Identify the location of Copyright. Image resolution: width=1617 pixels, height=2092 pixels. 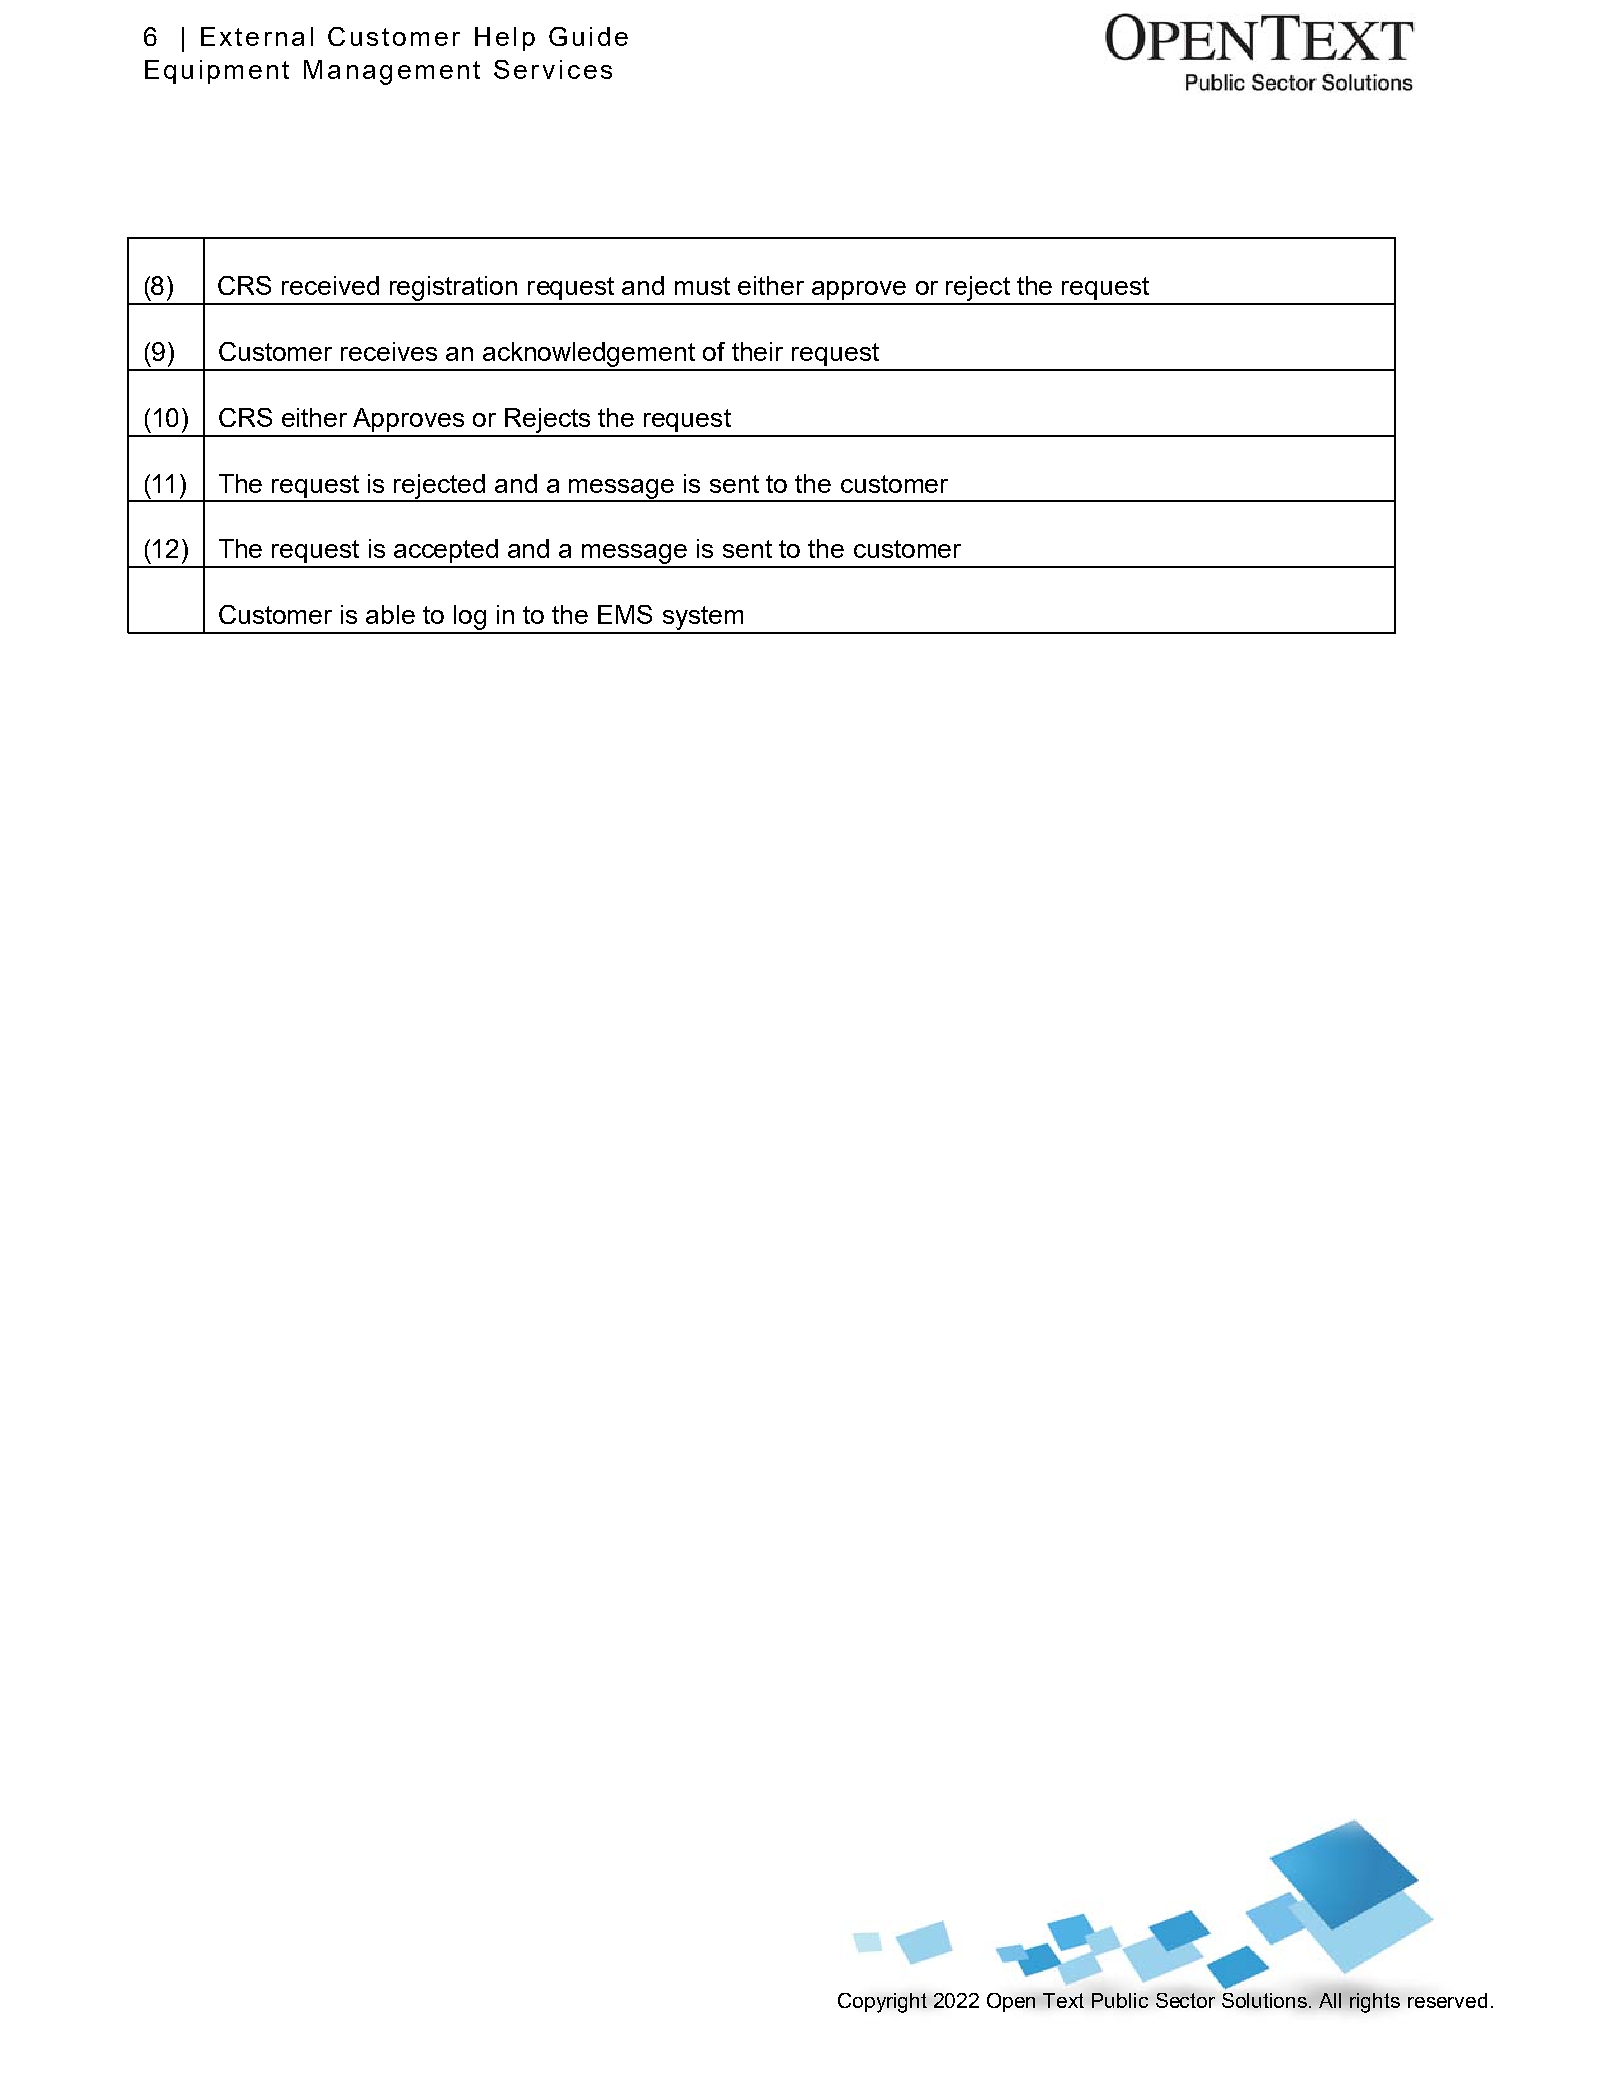
(882, 2003).
